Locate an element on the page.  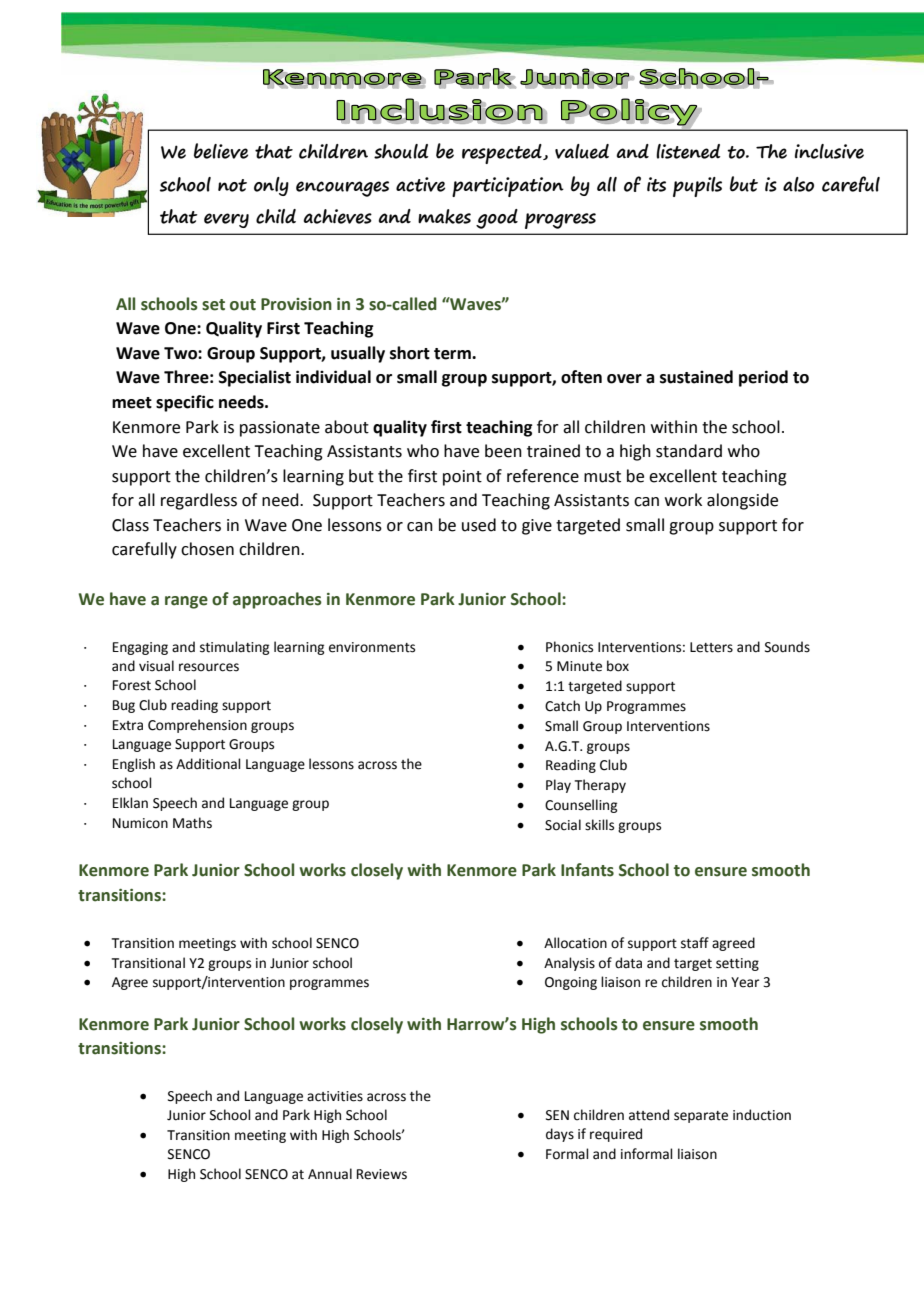
Letters is located at coordinates (711, 647).
